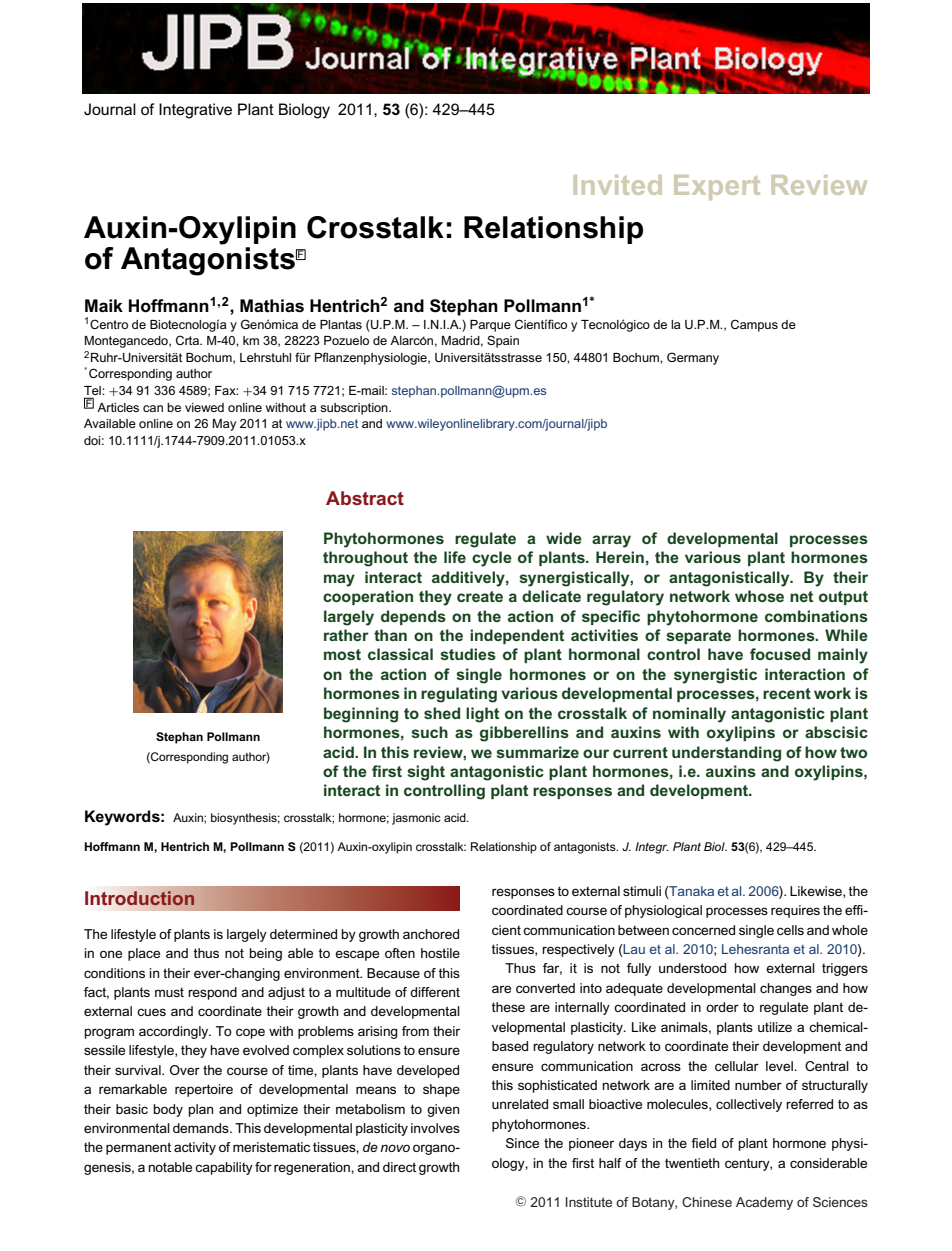 The width and height of the screenshot is (952, 1251). What do you see at coordinates (342, 654) in the screenshot?
I see `most` at bounding box center [342, 654].
